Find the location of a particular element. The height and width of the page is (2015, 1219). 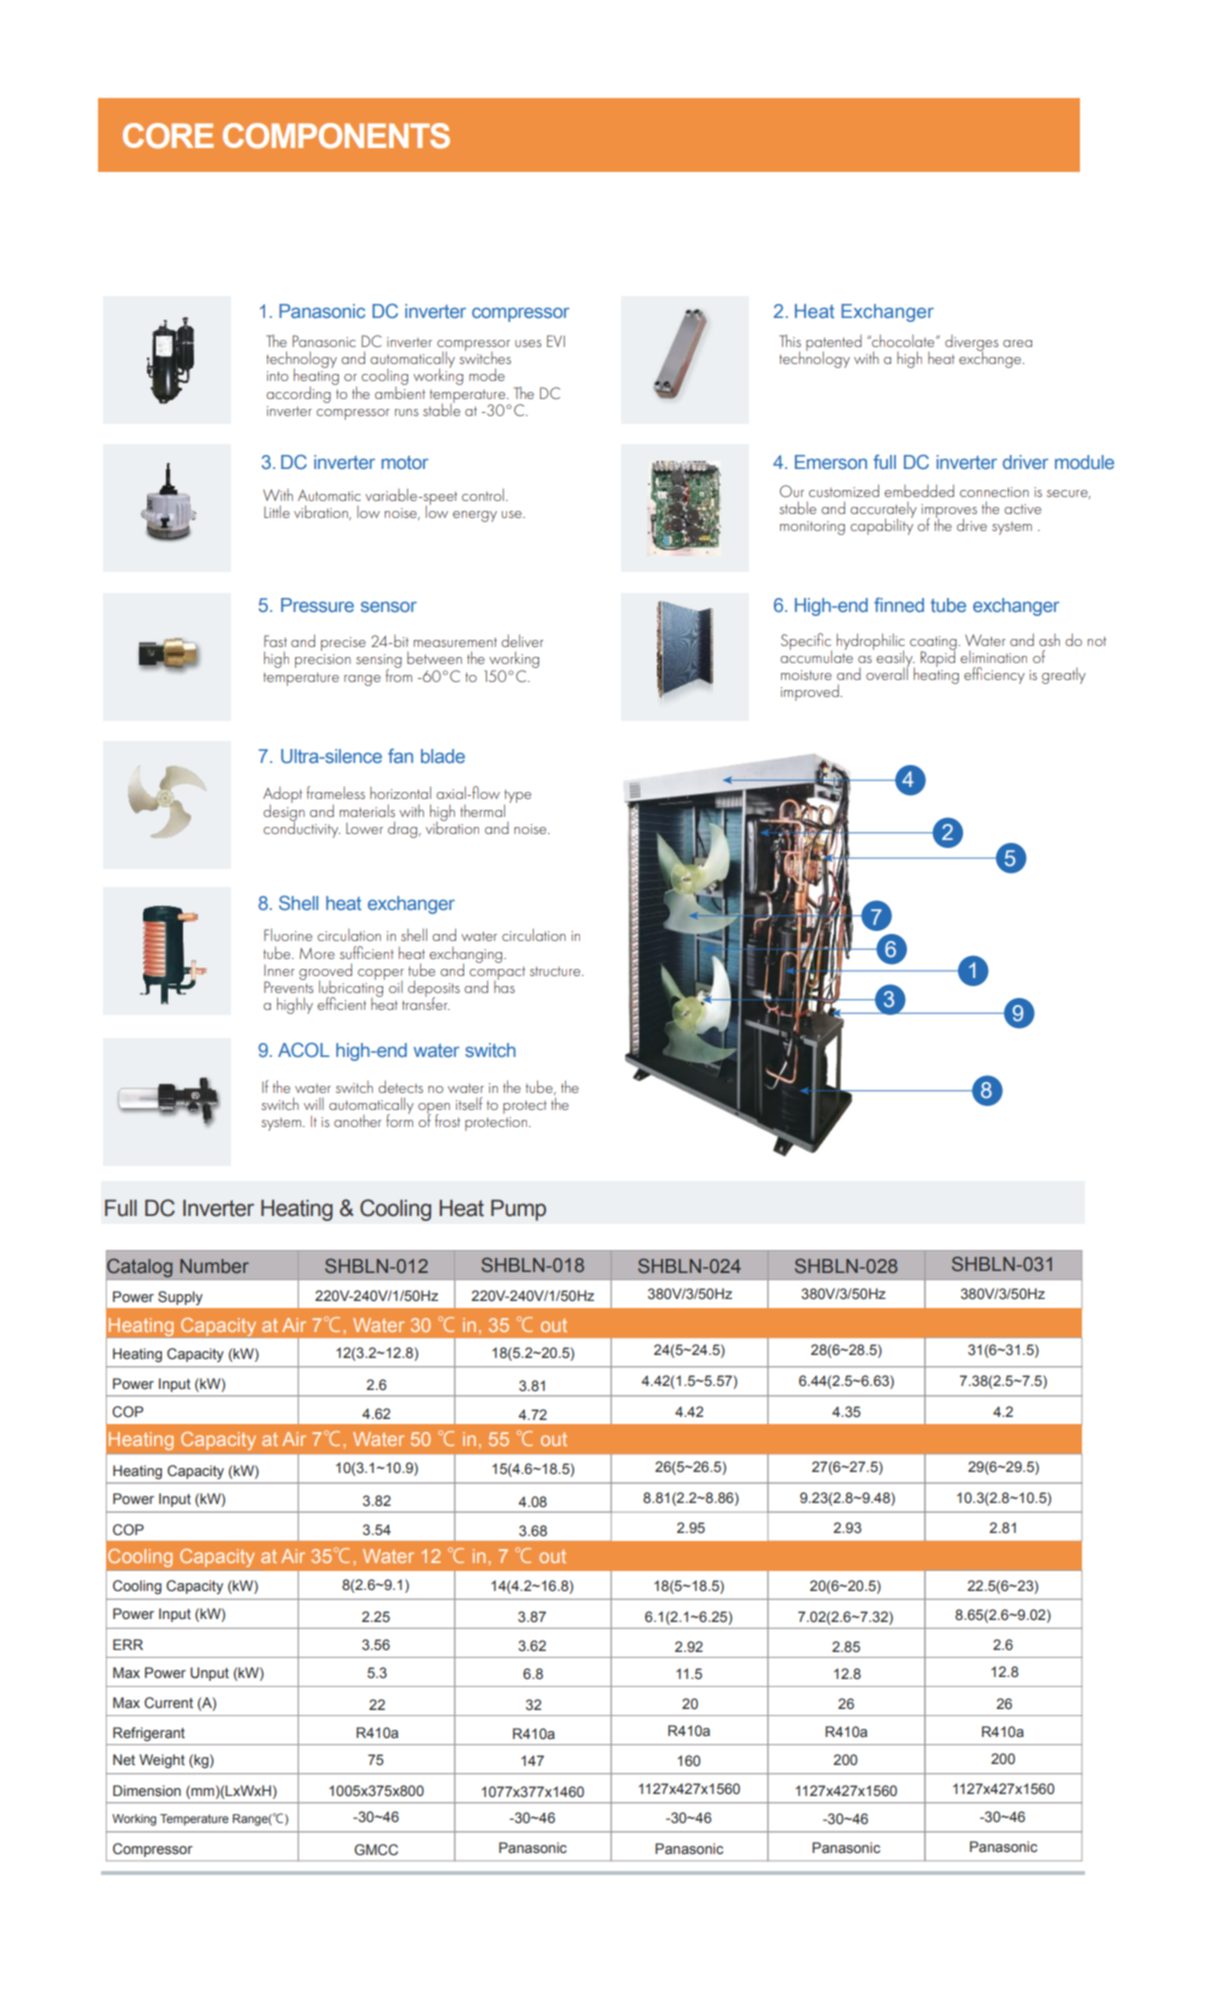

efficiency is located at coordinates (994, 675).
